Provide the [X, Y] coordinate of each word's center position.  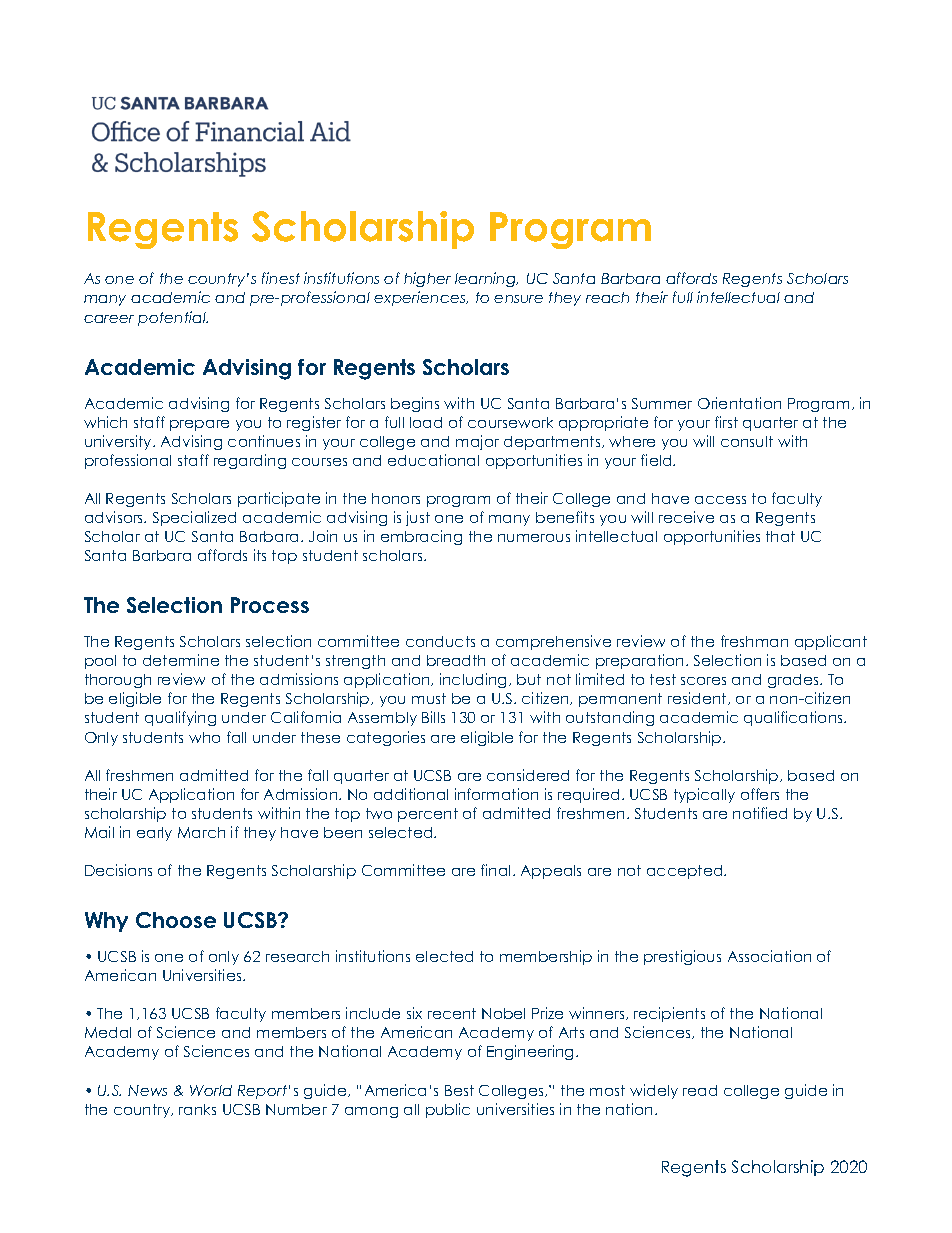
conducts [440, 641]
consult [747, 441]
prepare [199, 425]
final [495, 870]
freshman [754, 641]
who [204, 737]
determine [181, 660]
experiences [421, 298]
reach [607, 297]
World [211, 1090]
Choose [176, 920]
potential [173, 318]
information [496, 794]
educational [433, 460]
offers [760, 794]
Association [769, 956]
